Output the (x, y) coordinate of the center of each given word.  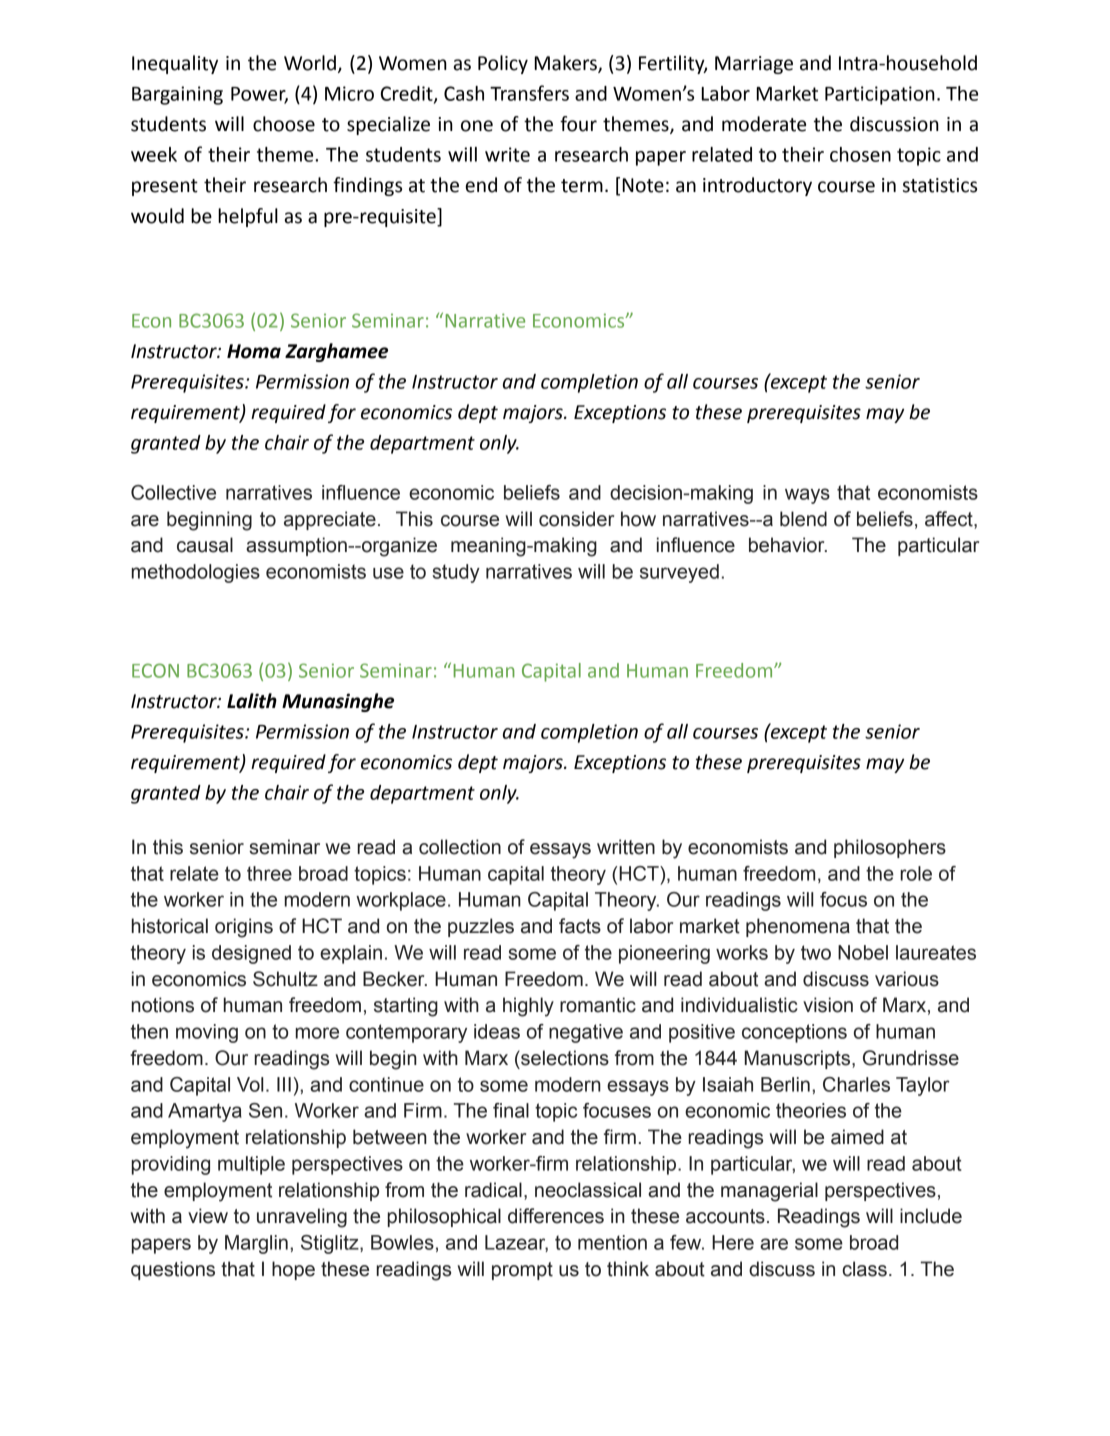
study (456, 573)
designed (251, 954)
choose (284, 124)
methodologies (196, 573)
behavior (788, 545)
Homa (254, 351)
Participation (880, 95)
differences (556, 1216)
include (931, 1216)
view (208, 1216)
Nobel (863, 952)
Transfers (529, 93)
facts (580, 926)
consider (576, 519)
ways (807, 496)
